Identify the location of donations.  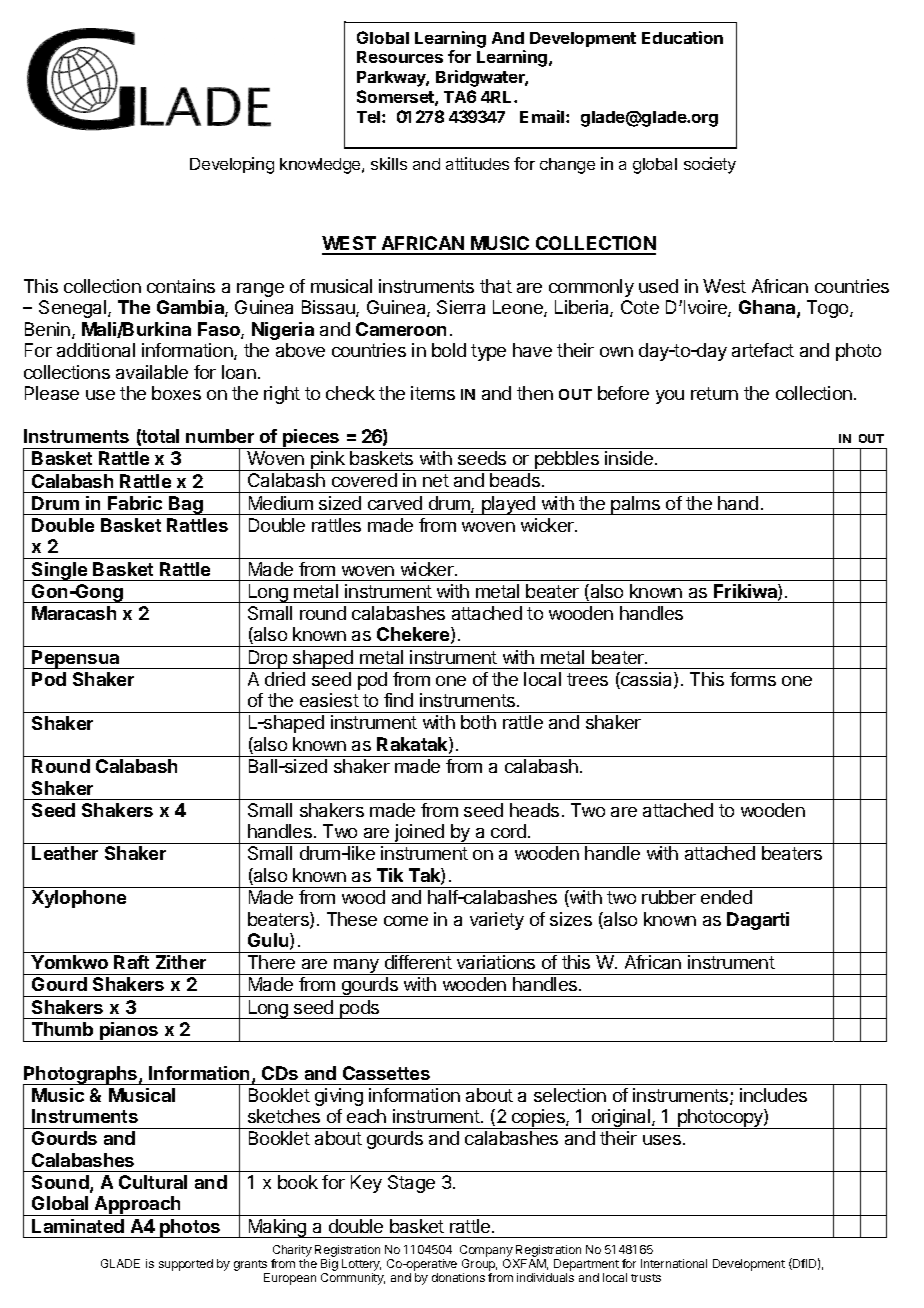
(458, 1277).
